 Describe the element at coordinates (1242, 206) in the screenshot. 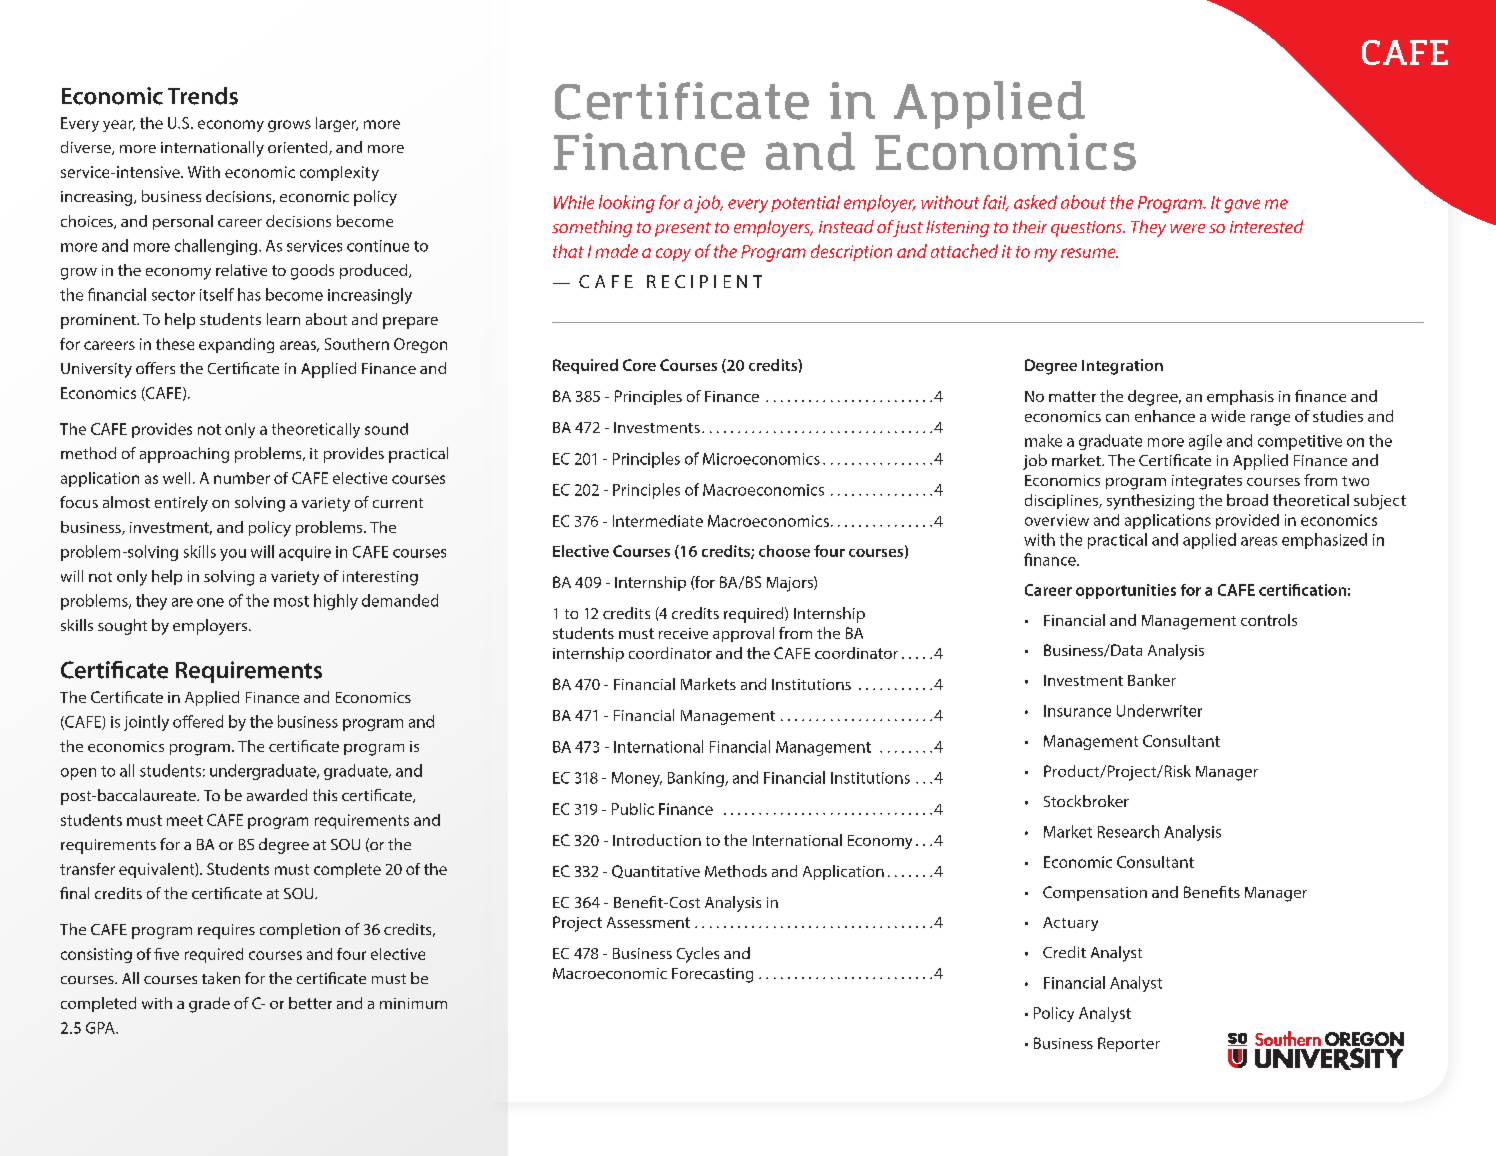

I see `gave` at that location.
